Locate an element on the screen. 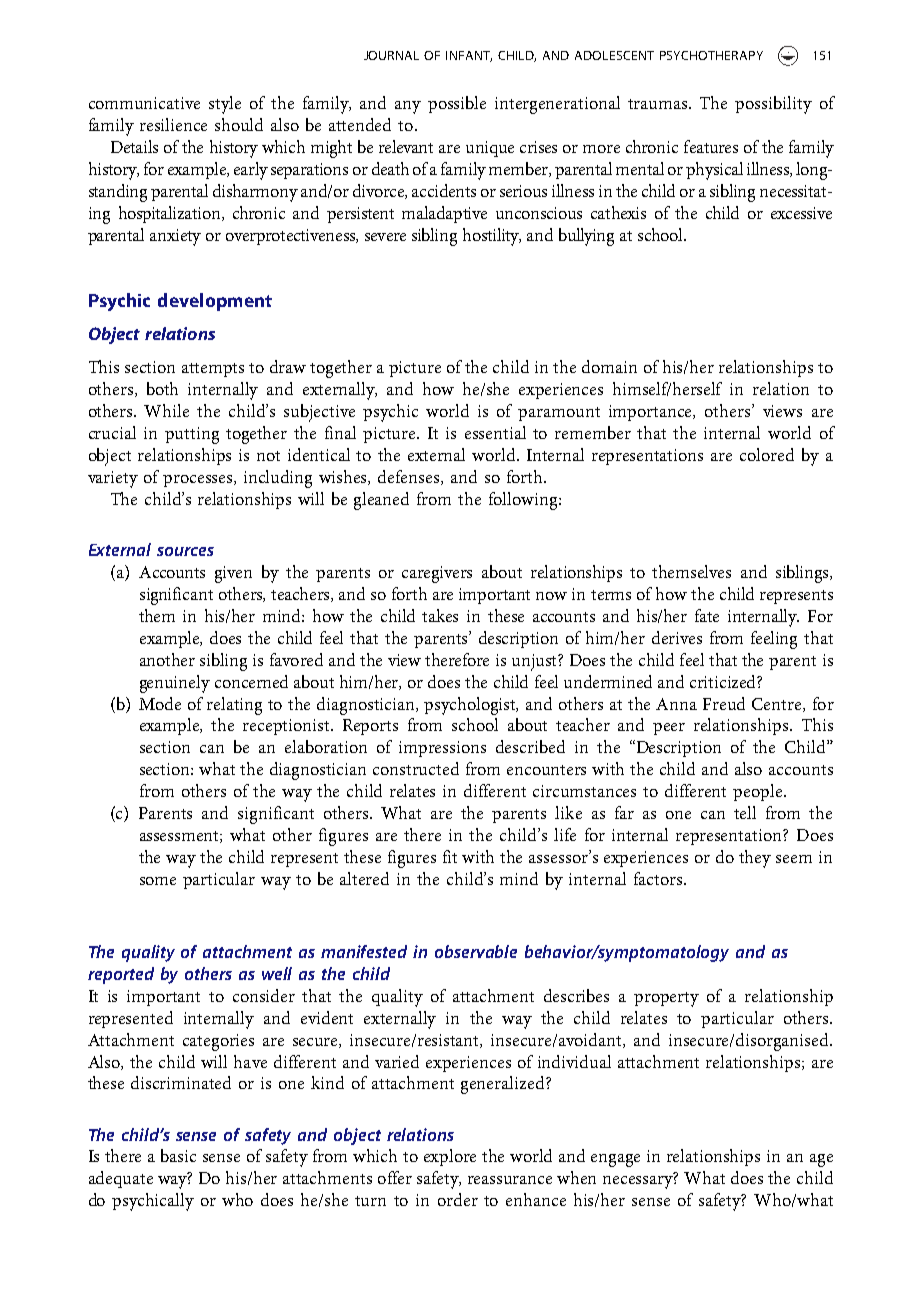  style is located at coordinates (225, 105).
